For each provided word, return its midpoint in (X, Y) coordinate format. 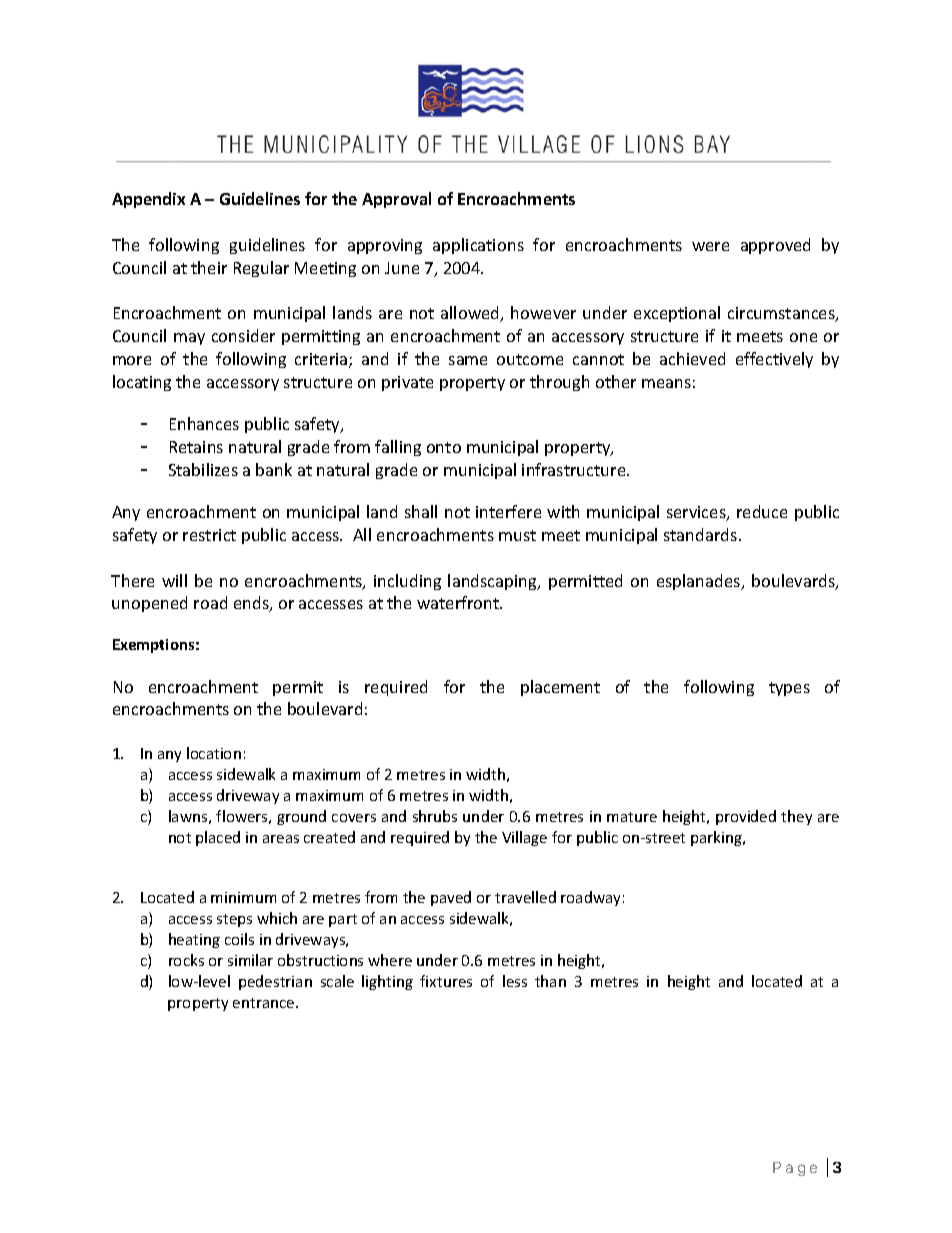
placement (560, 688)
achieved (692, 358)
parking (717, 838)
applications (478, 246)
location (214, 753)
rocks (186, 960)
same (468, 360)
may (189, 339)
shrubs (435, 816)
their (209, 267)
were (710, 246)
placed (218, 838)
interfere (508, 511)
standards (702, 534)
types (789, 689)
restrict (209, 535)
